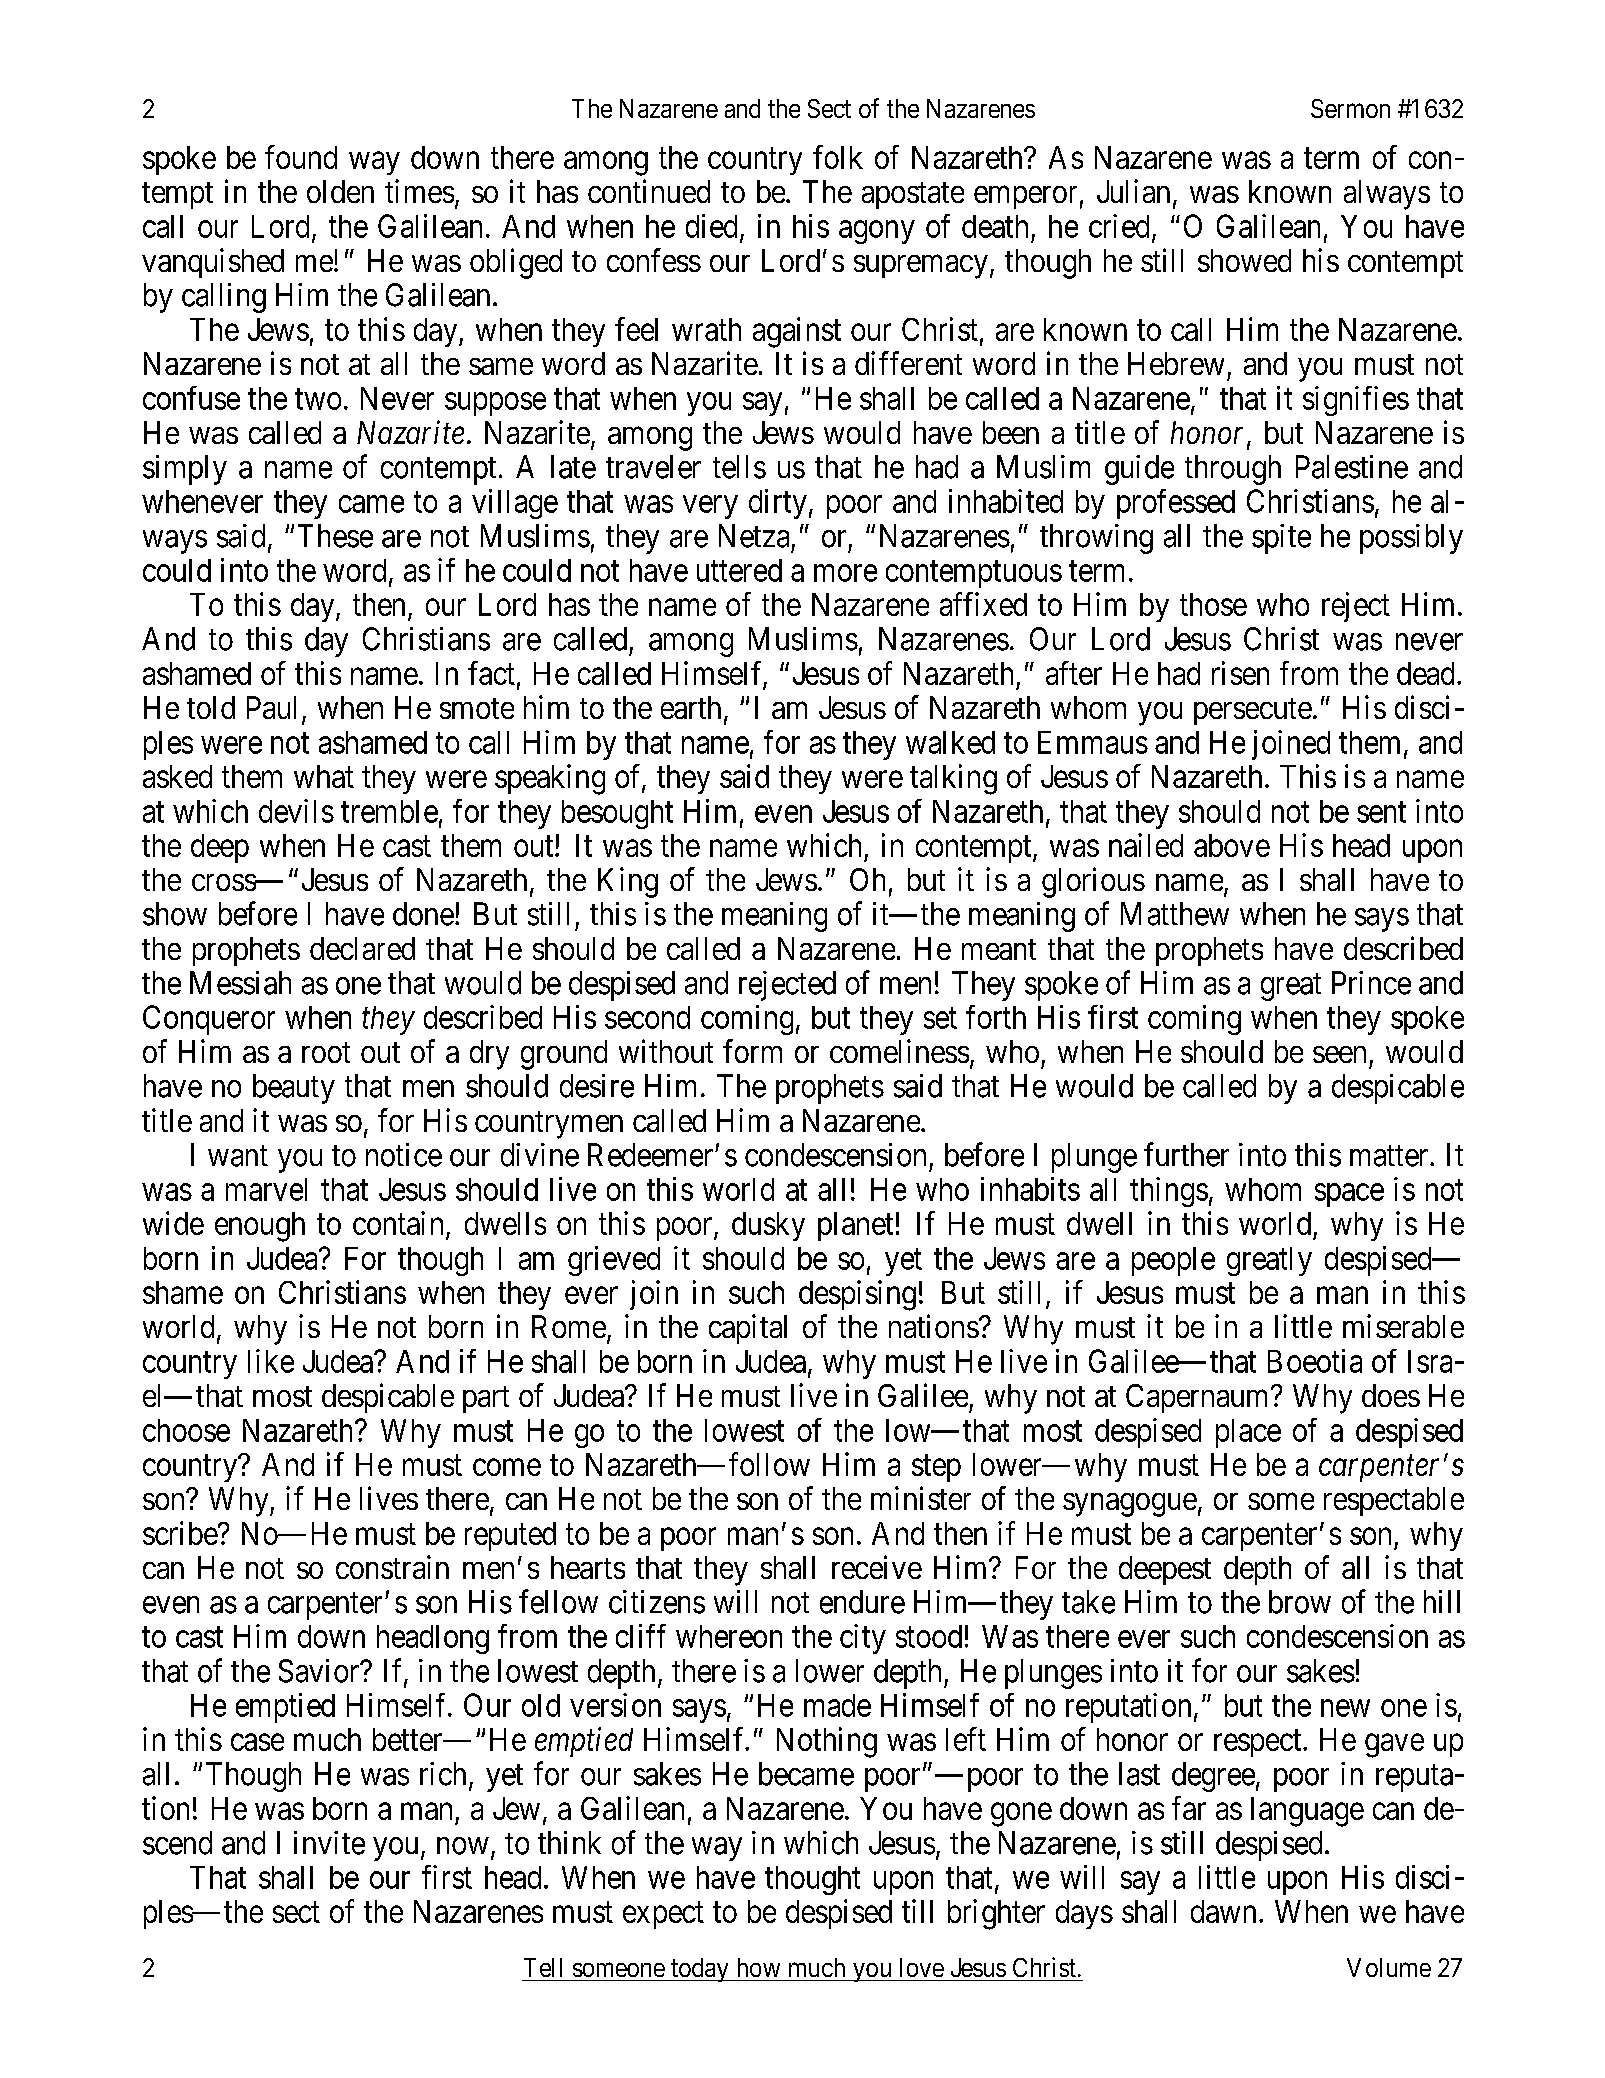  What do you see at coordinates (1223, 1911) in the screenshot?
I see `dawn` at bounding box center [1223, 1911].
